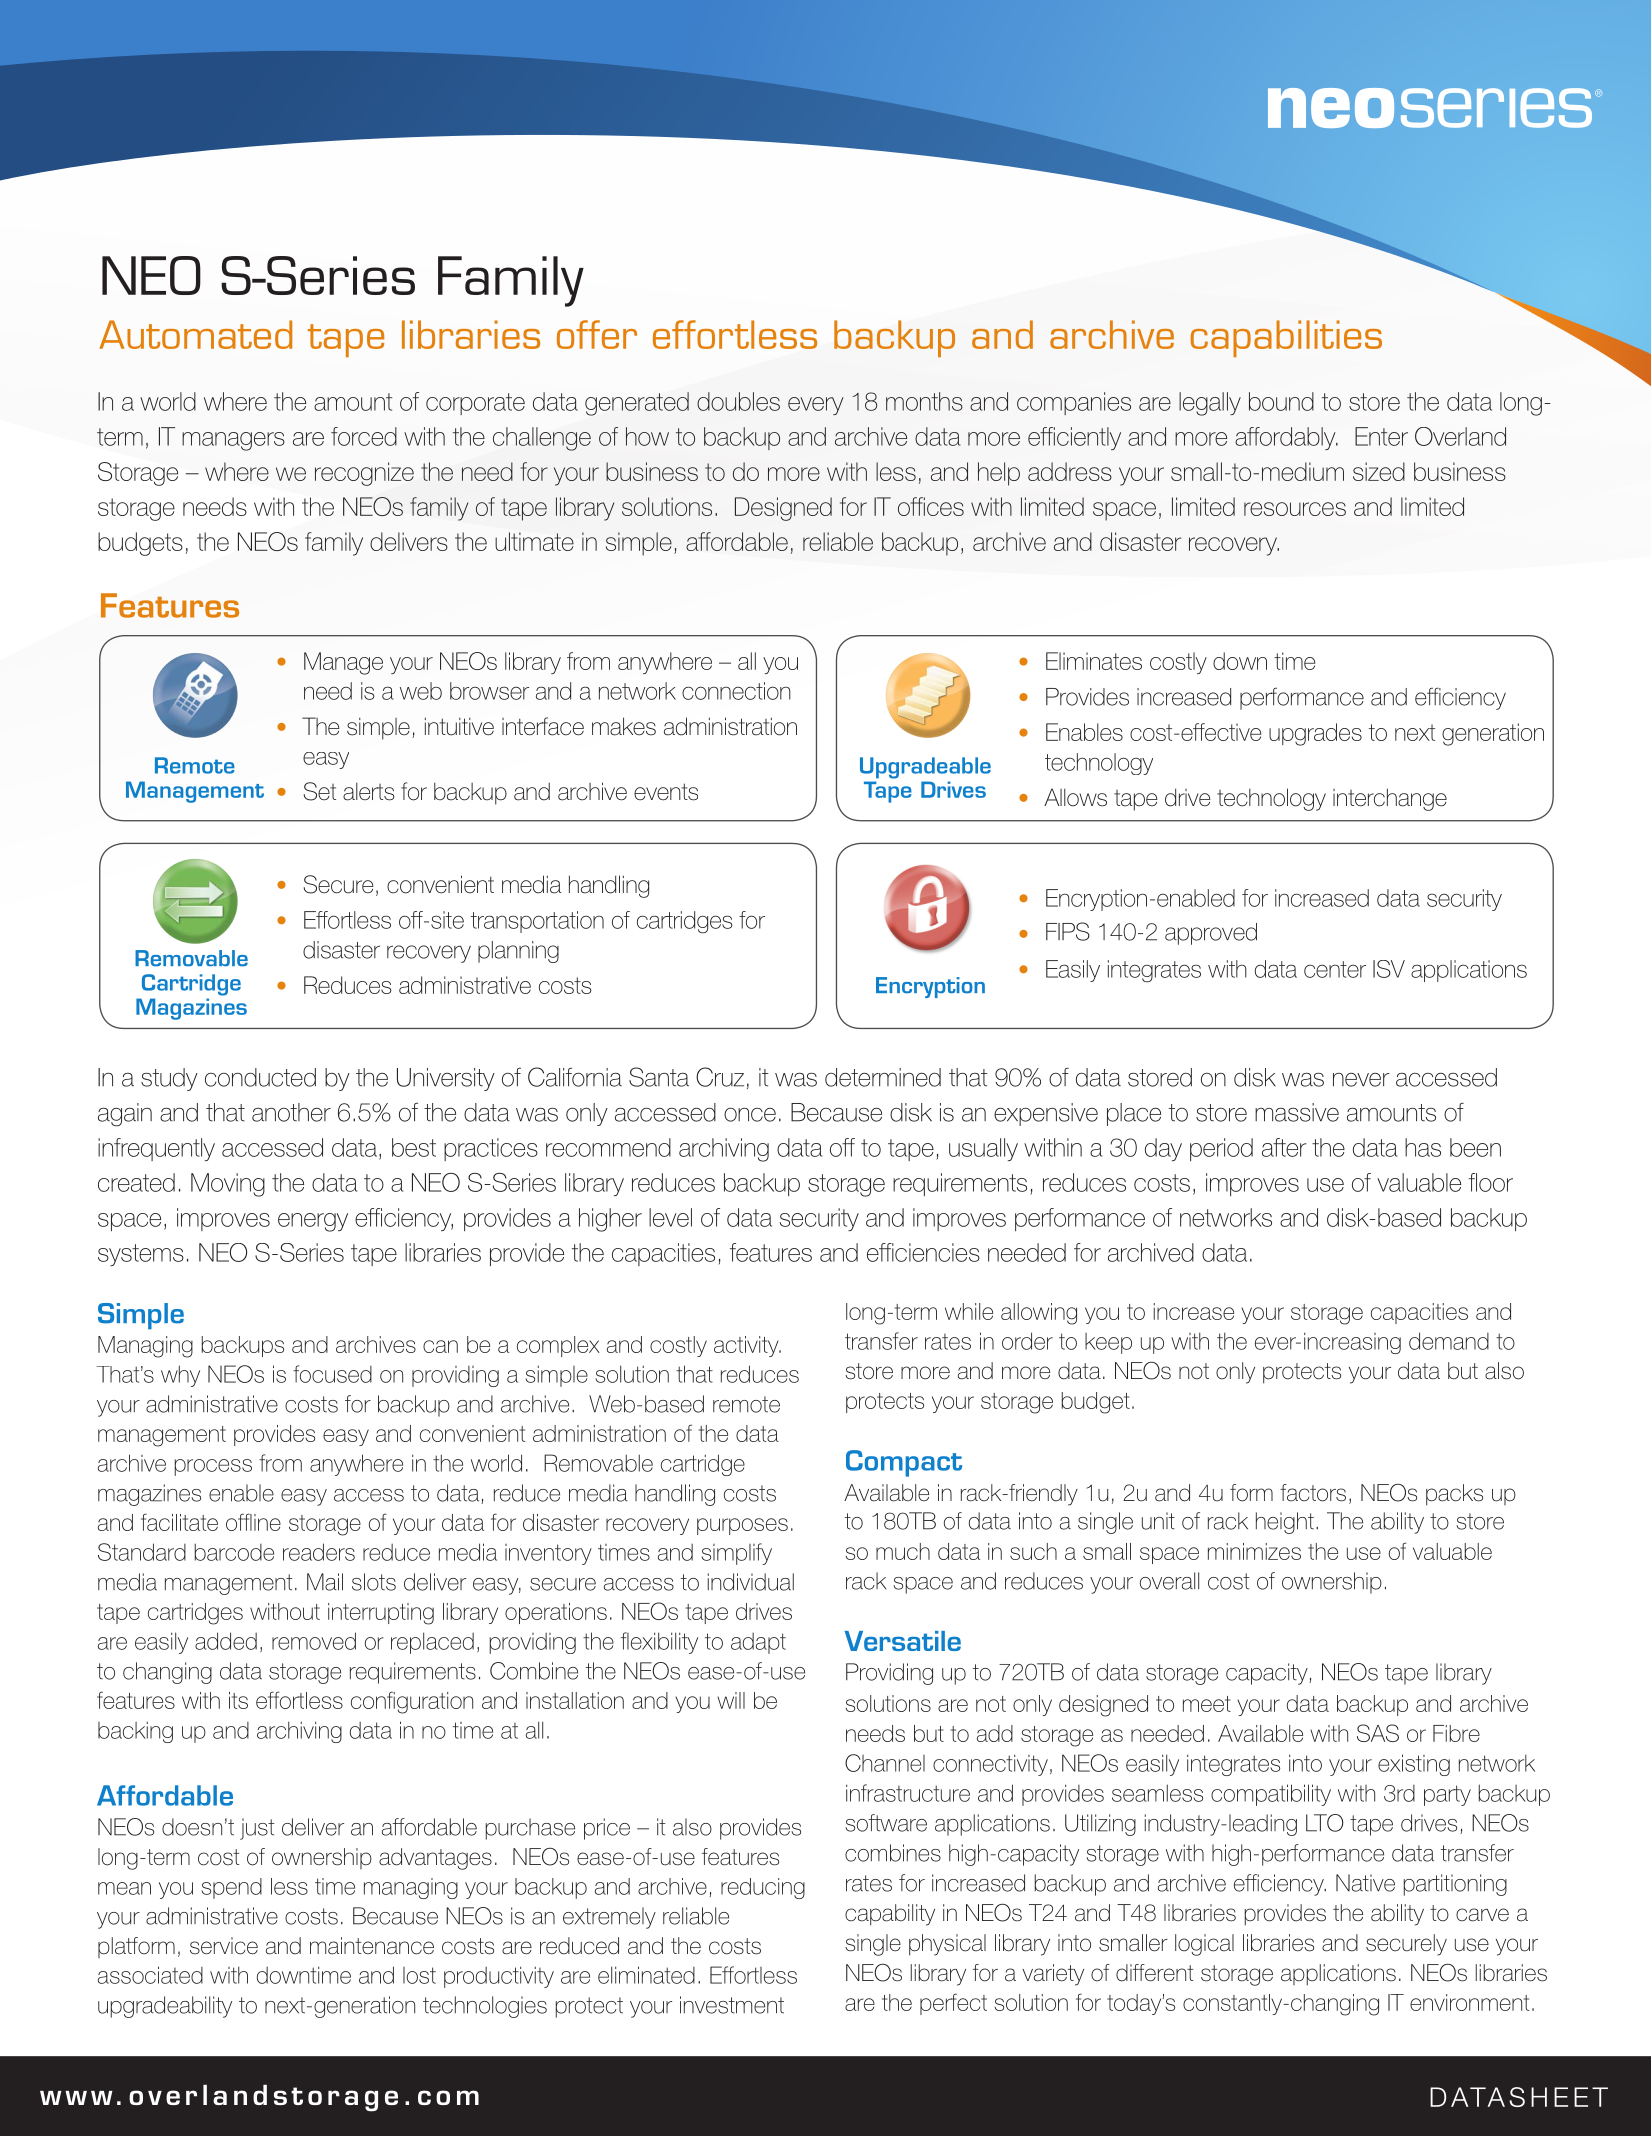 Image resolution: width=1651 pixels, height=2136 pixels. Describe the element at coordinates (213, 1467) in the screenshot. I see `process` at that location.
